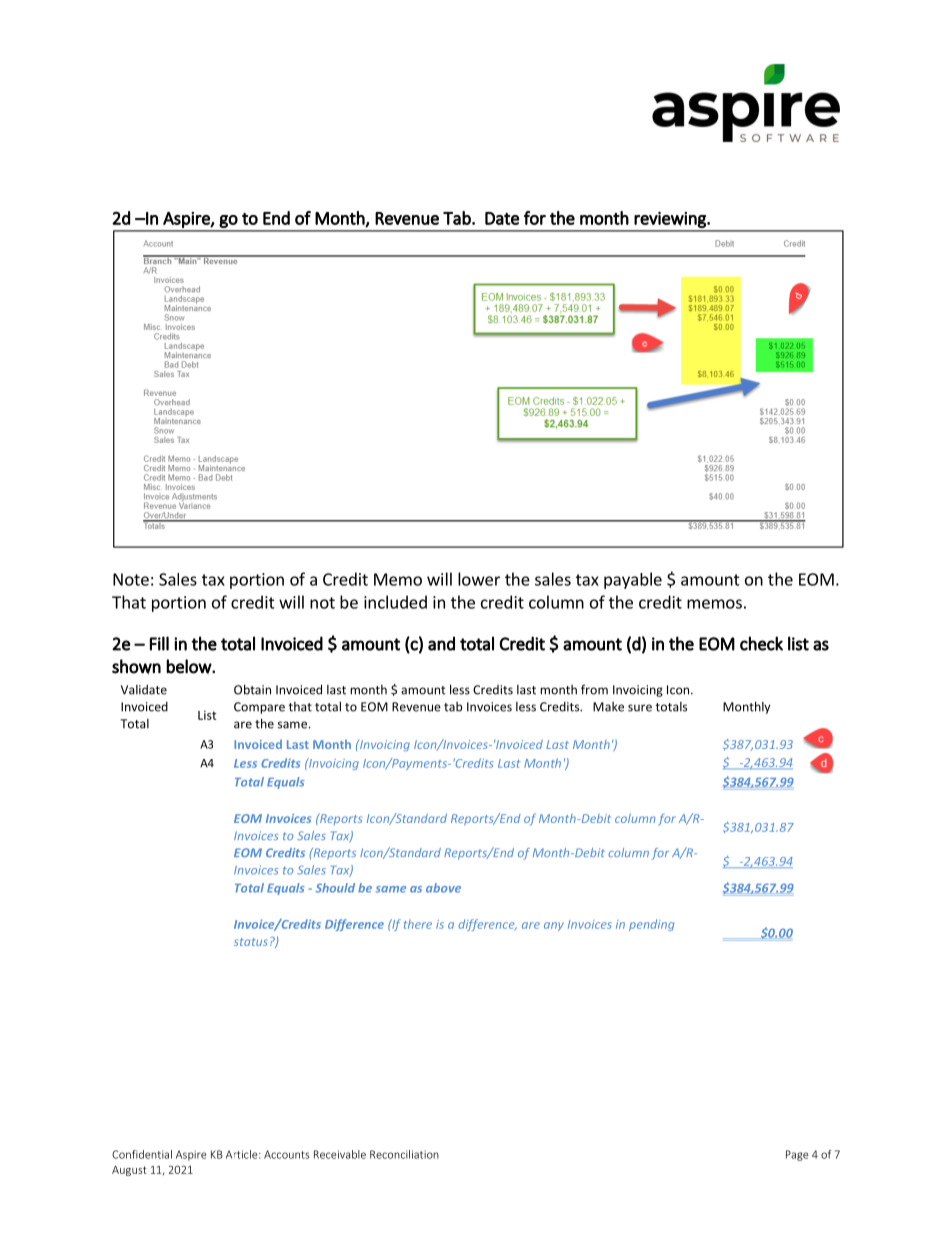 The width and height of the screenshot is (952, 1233). Describe the element at coordinates (479, 579) in the screenshot. I see `lower` at that location.
